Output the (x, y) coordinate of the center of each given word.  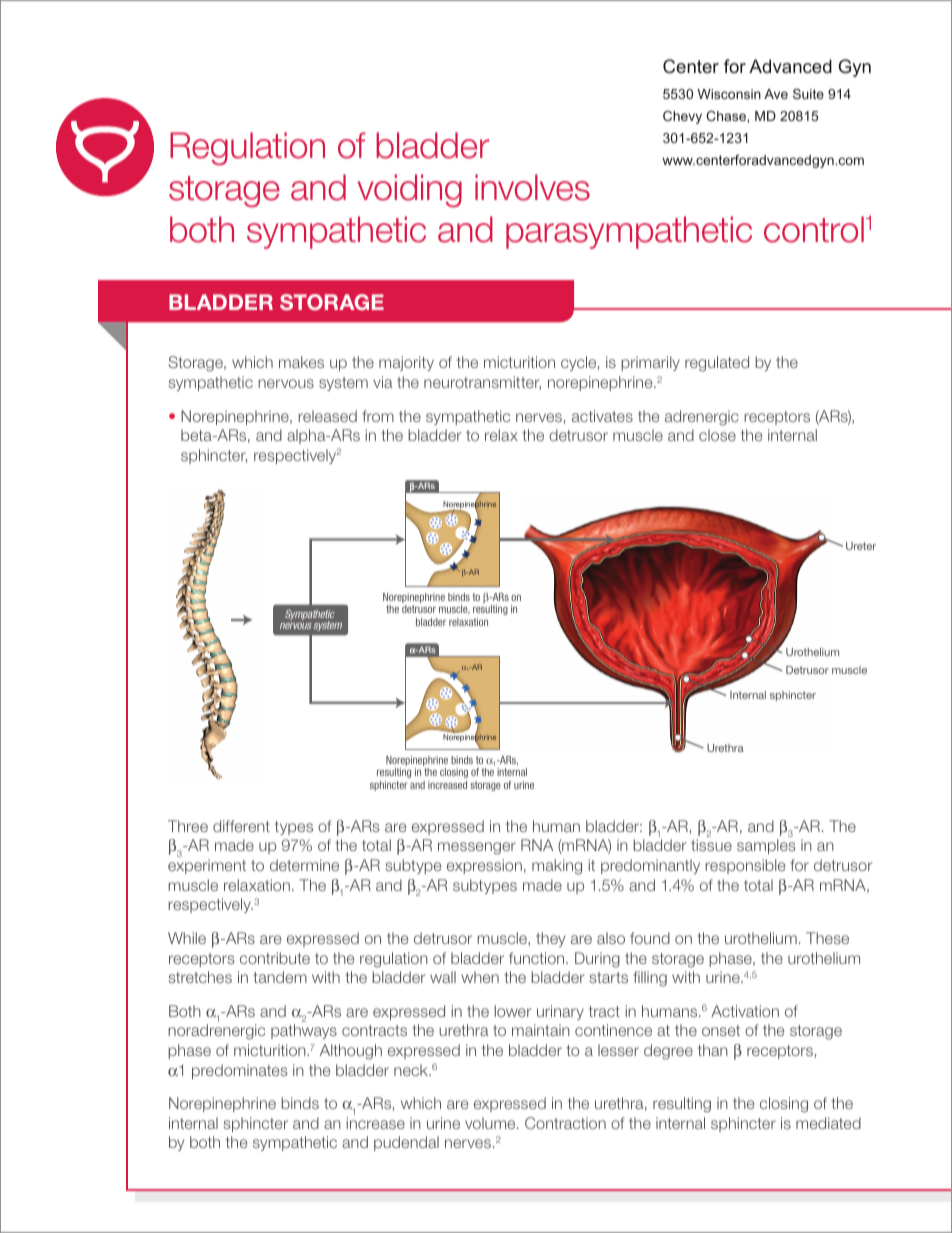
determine (304, 865)
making (557, 867)
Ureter (861, 546)
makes (301, 362)
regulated (717, 364)
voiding (410, 191)
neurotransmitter (482, 383)
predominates (240, 1071)
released (327, 416)
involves (532, 187)
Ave (776, 94)
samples (766, 846)
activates (602, 416)
